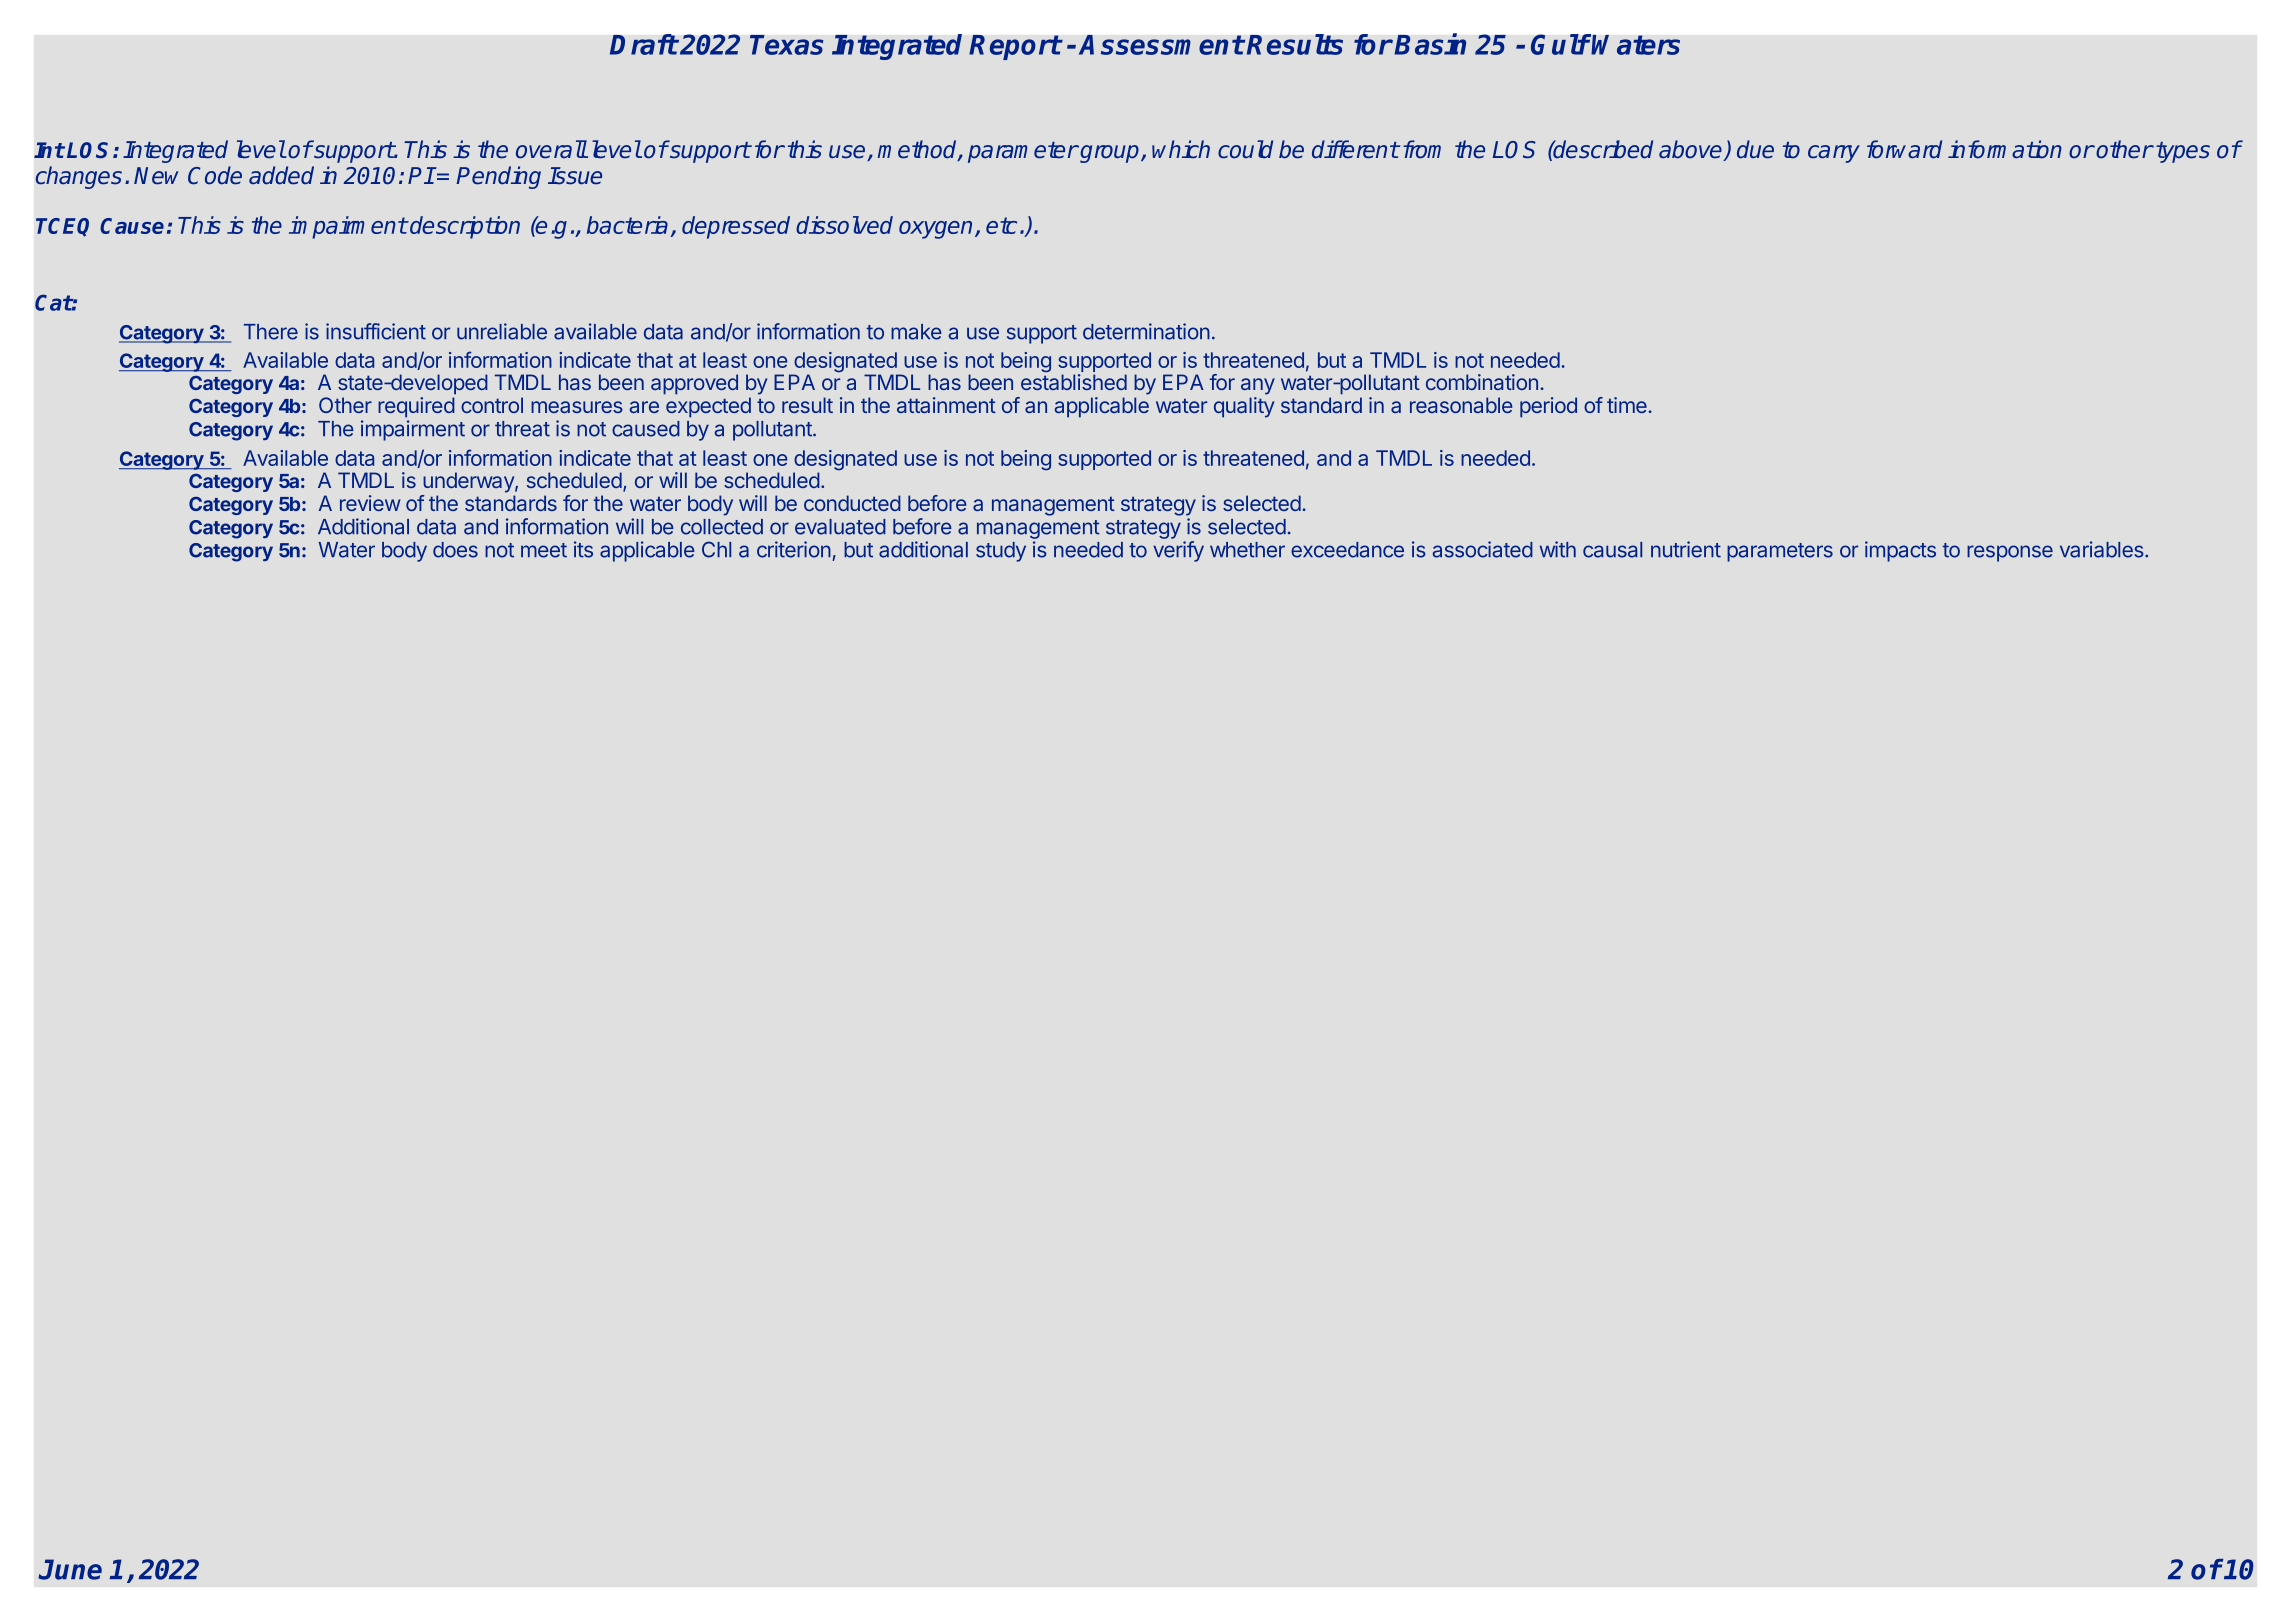 This screenshot has height=1621, width=2293. Describe the element at coordinates (281, 175) in the screenshot. I see `added` at that location.
